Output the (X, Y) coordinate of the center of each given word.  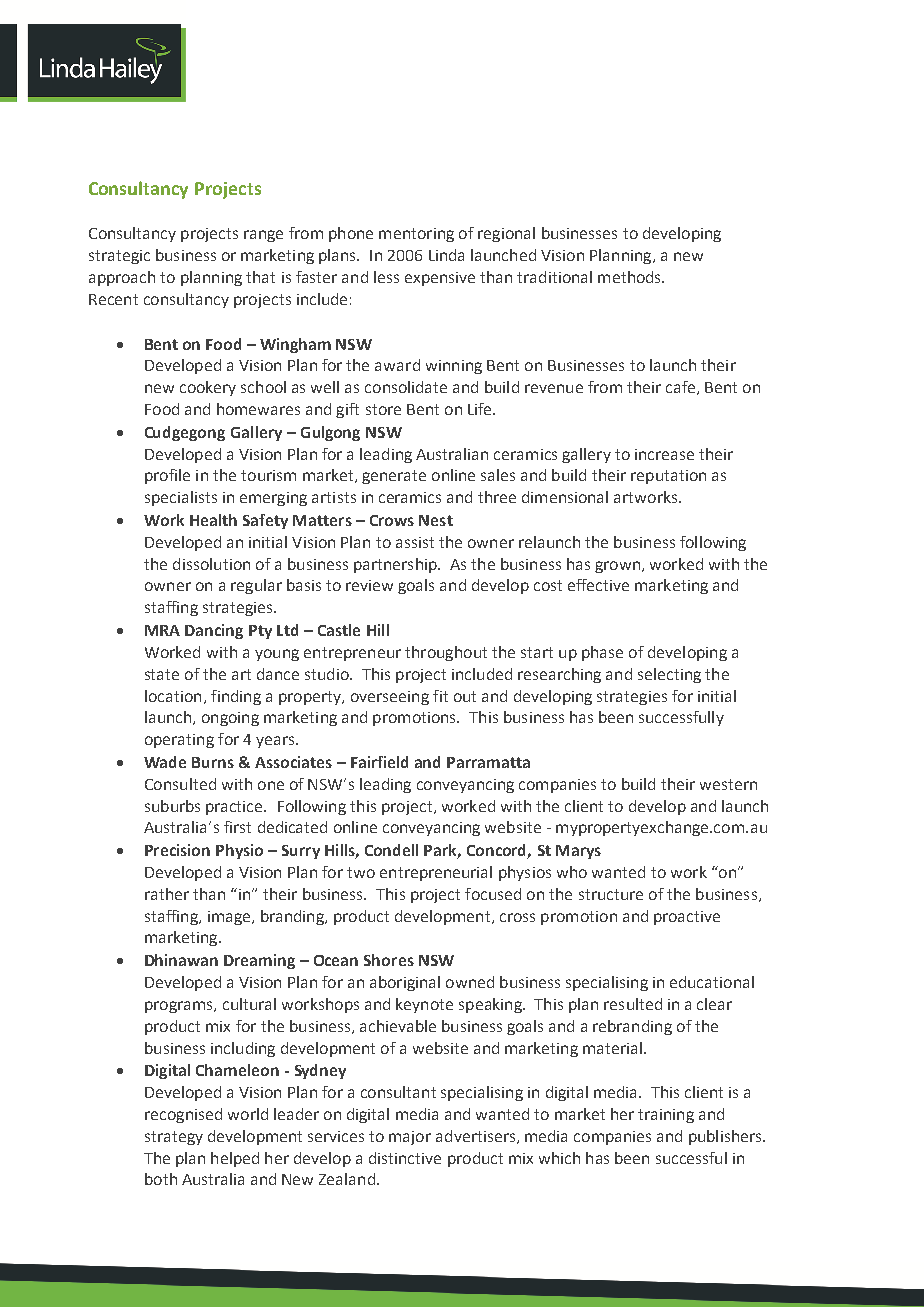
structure (611, 894)
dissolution (211, 564)
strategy (174, 1138)
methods (630, 277)
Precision (177, 850)
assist (415, 542)
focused (493, 894)
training (666, 1116)
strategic (119, 257)
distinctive (405, 1158)
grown (617, 567)
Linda (446, 255)
